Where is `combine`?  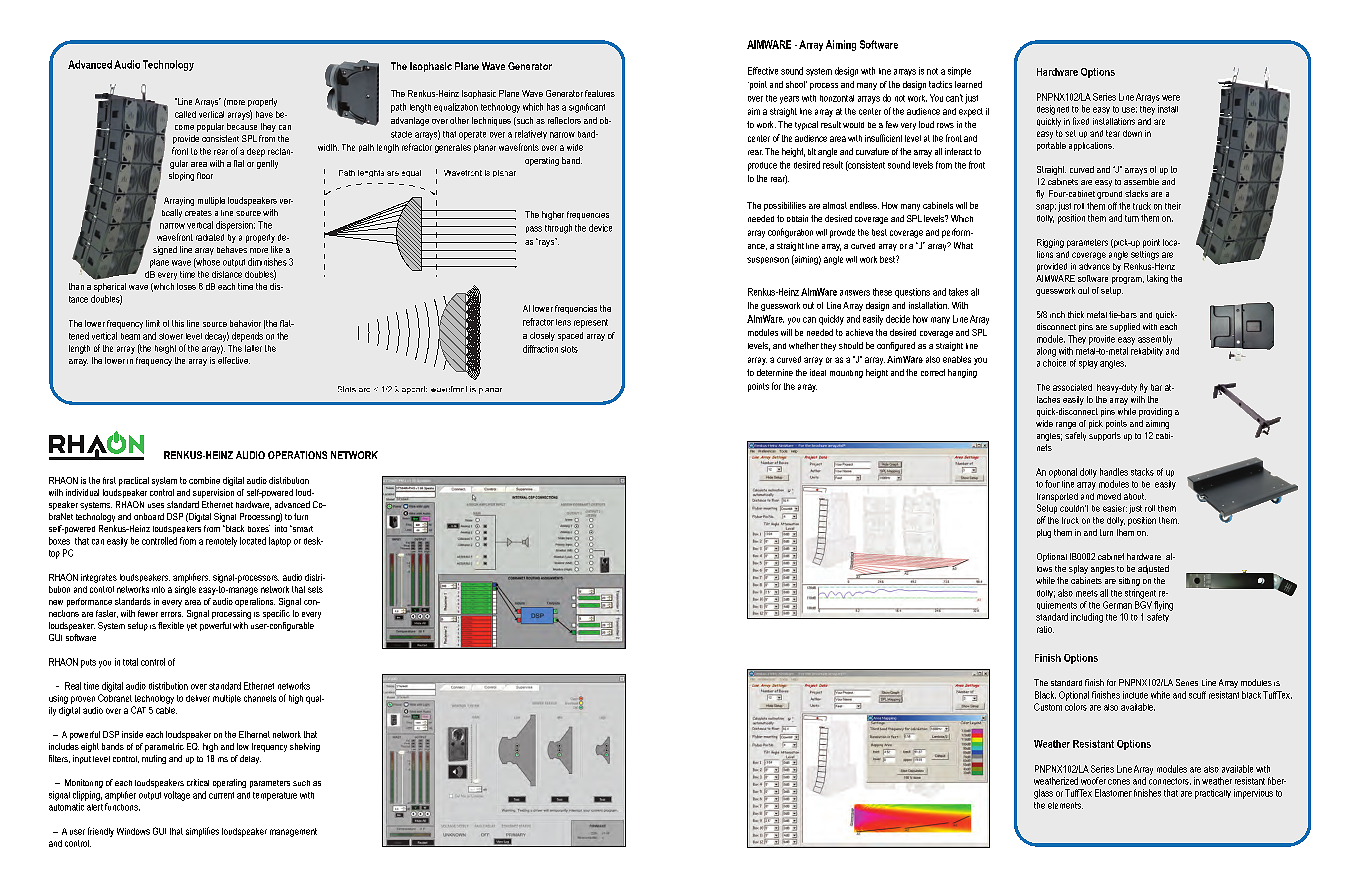
combine is located at coordinates (204, 480).
